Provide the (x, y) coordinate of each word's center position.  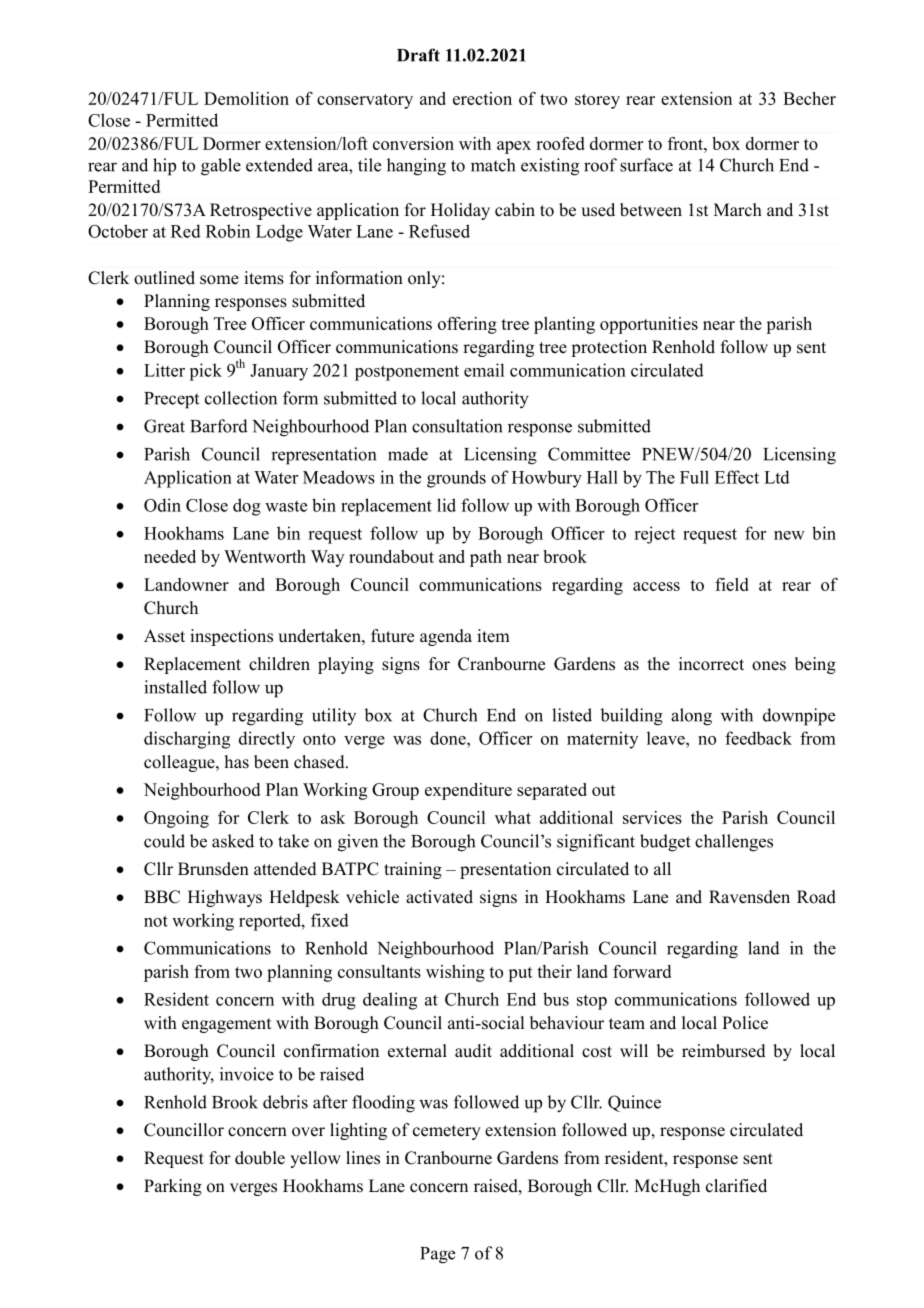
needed (170, 556)
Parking (173, 1187)
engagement (226, 1025)
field (732, 584)
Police (745, 1023)
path (486, 558)
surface (646, 165)
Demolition (246, 98)
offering (467, 325)
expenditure (468, 791)
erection (482, 98)
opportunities (649, 325)
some (219, 280)
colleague (180, 763)
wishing (455, 973)
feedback (758, 738)
